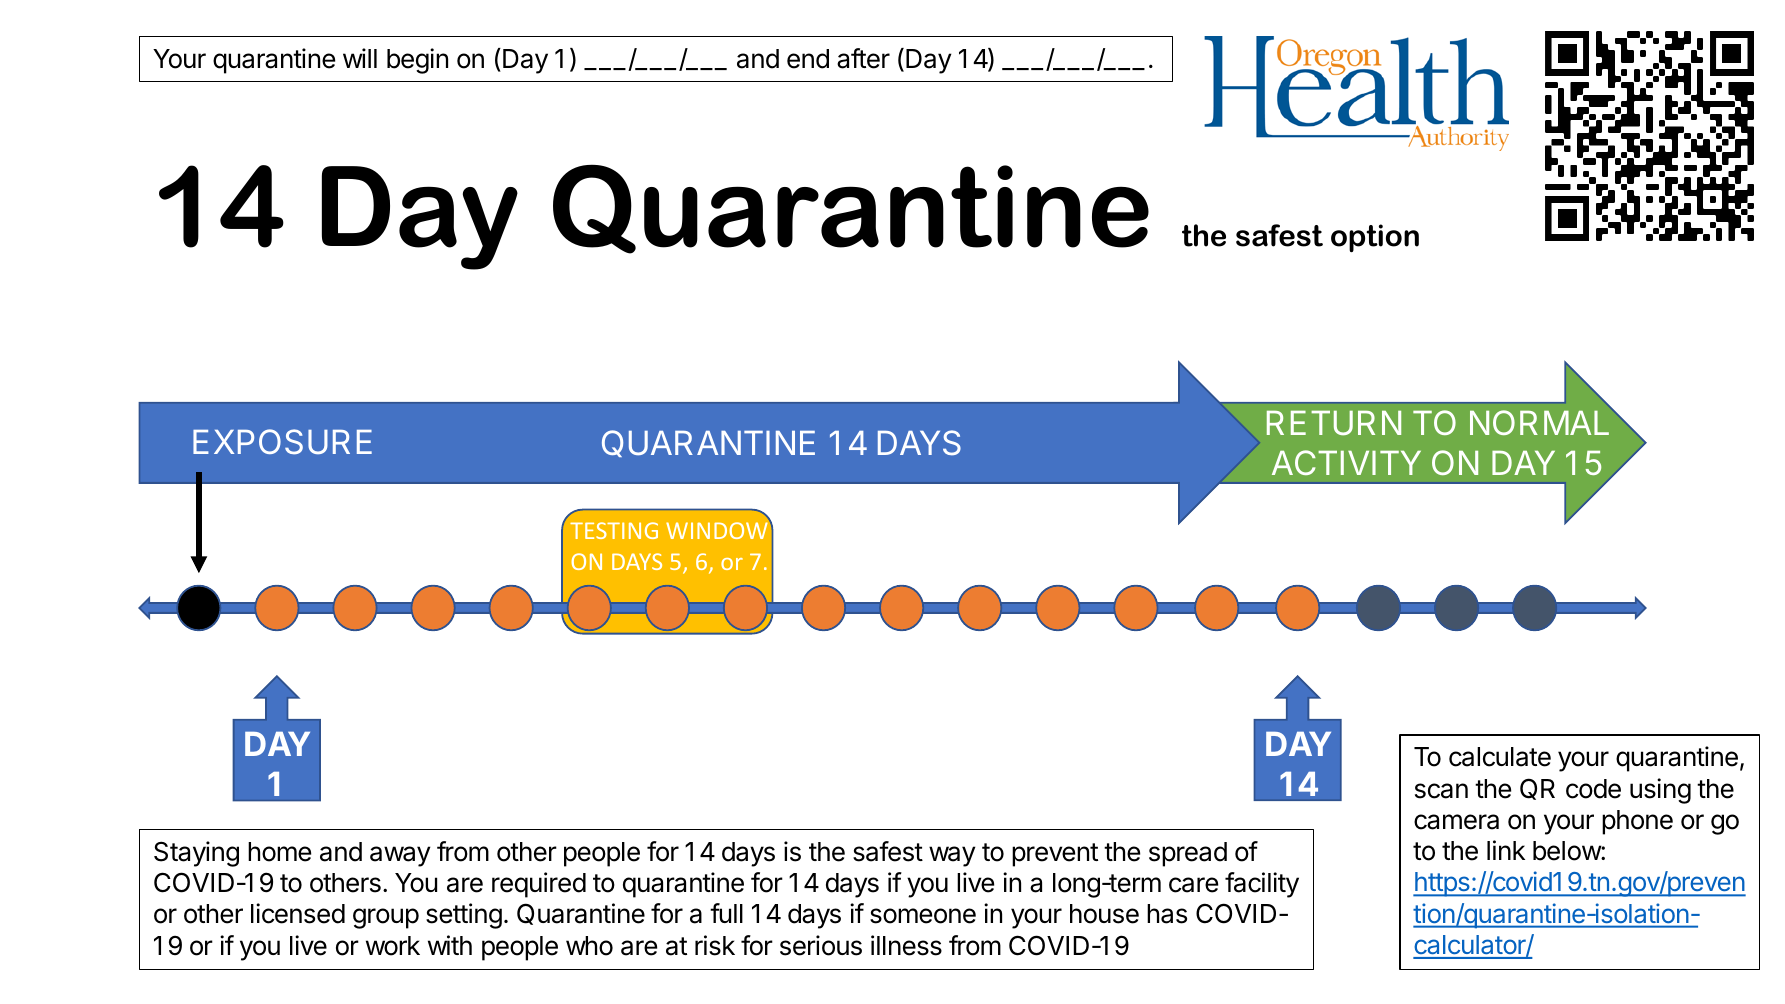 This document has height=1004, width=1785. Describe the element at coordinates (614, 530) in the document. I see `TESTING` at that location.
